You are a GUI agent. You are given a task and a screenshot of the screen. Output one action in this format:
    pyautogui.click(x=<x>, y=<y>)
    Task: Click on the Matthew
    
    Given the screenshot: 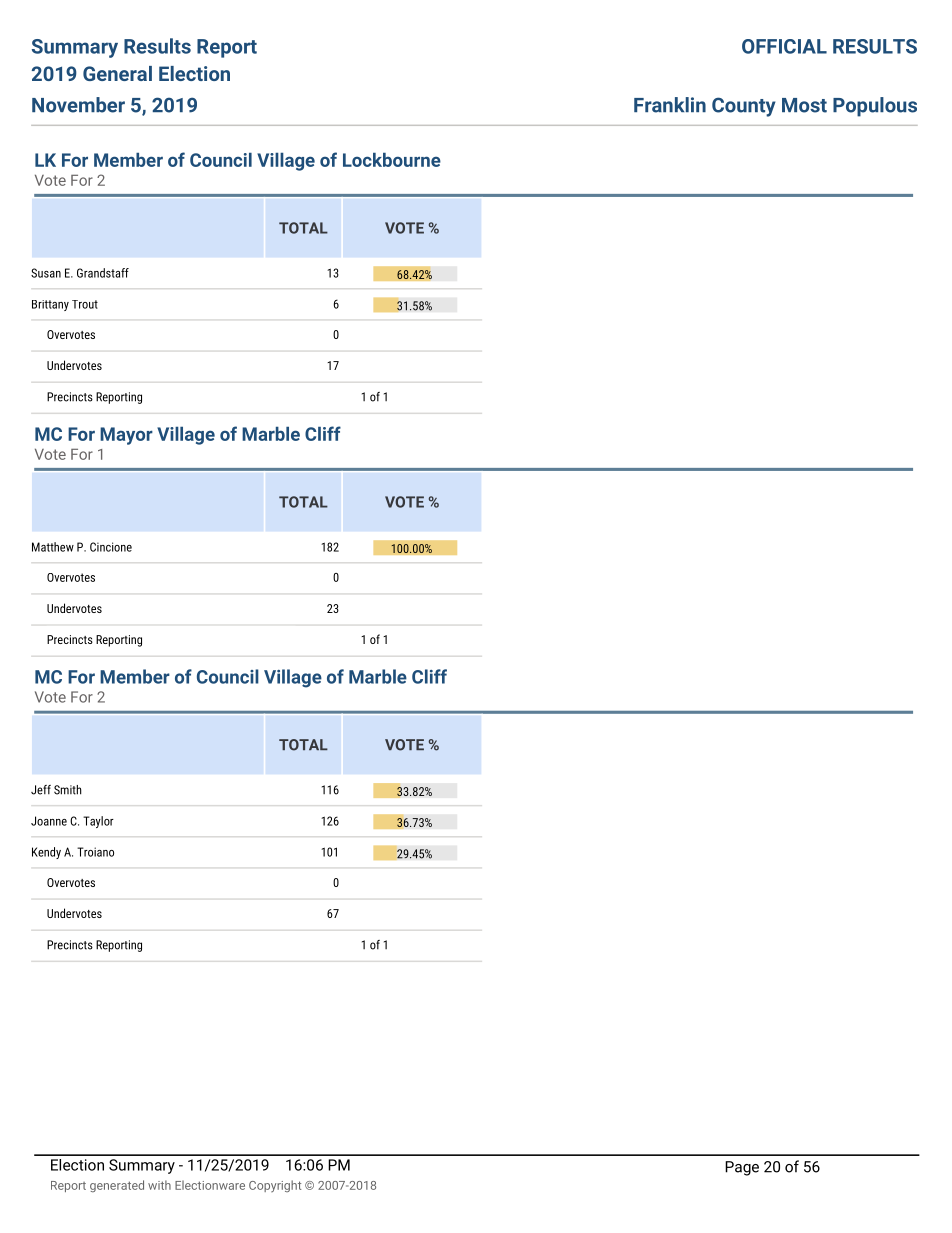 What is the action you would take?
    pyautogui.click(x=53, y=547)
